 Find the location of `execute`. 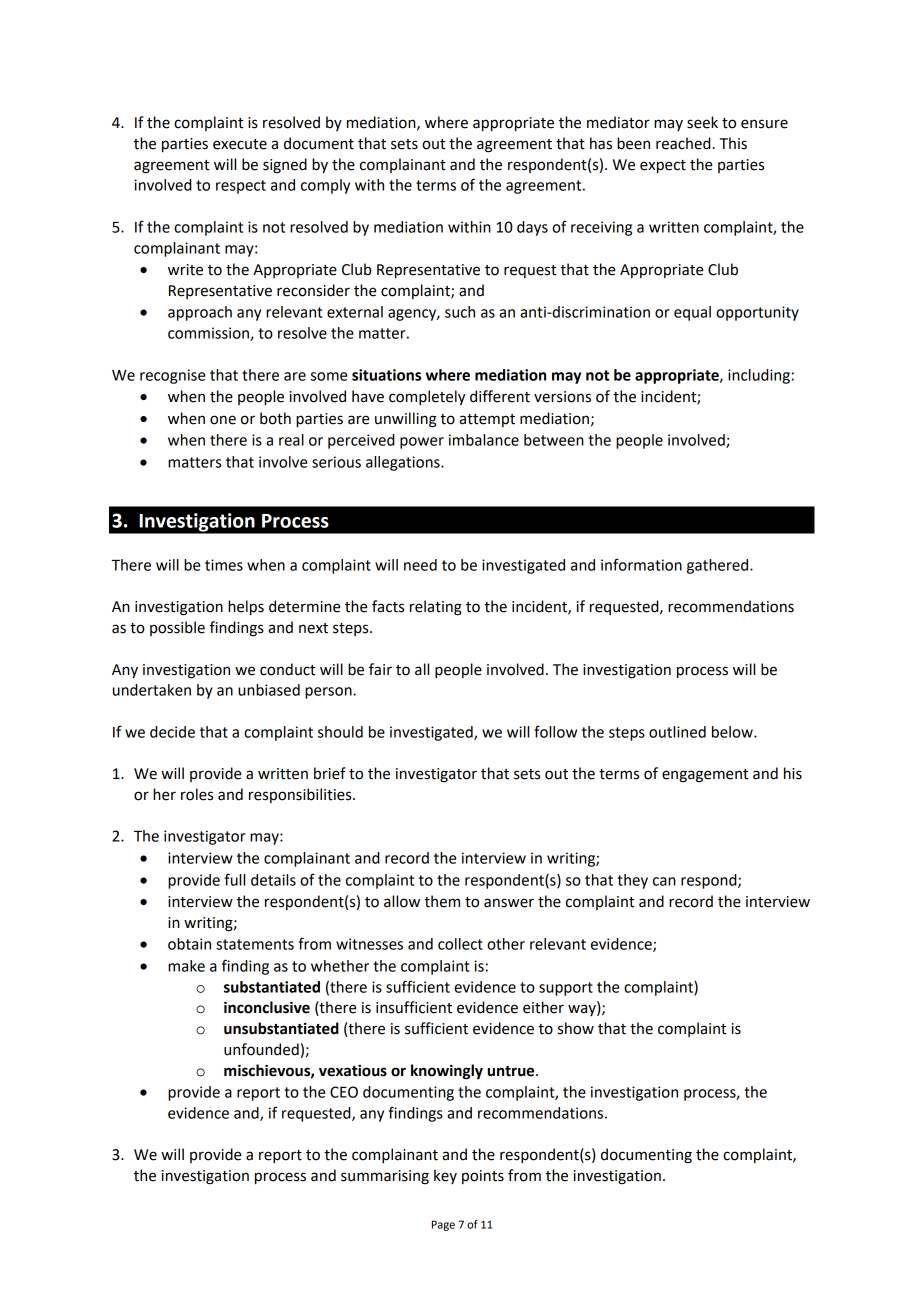

execute is located at coordinates (240, 144).
